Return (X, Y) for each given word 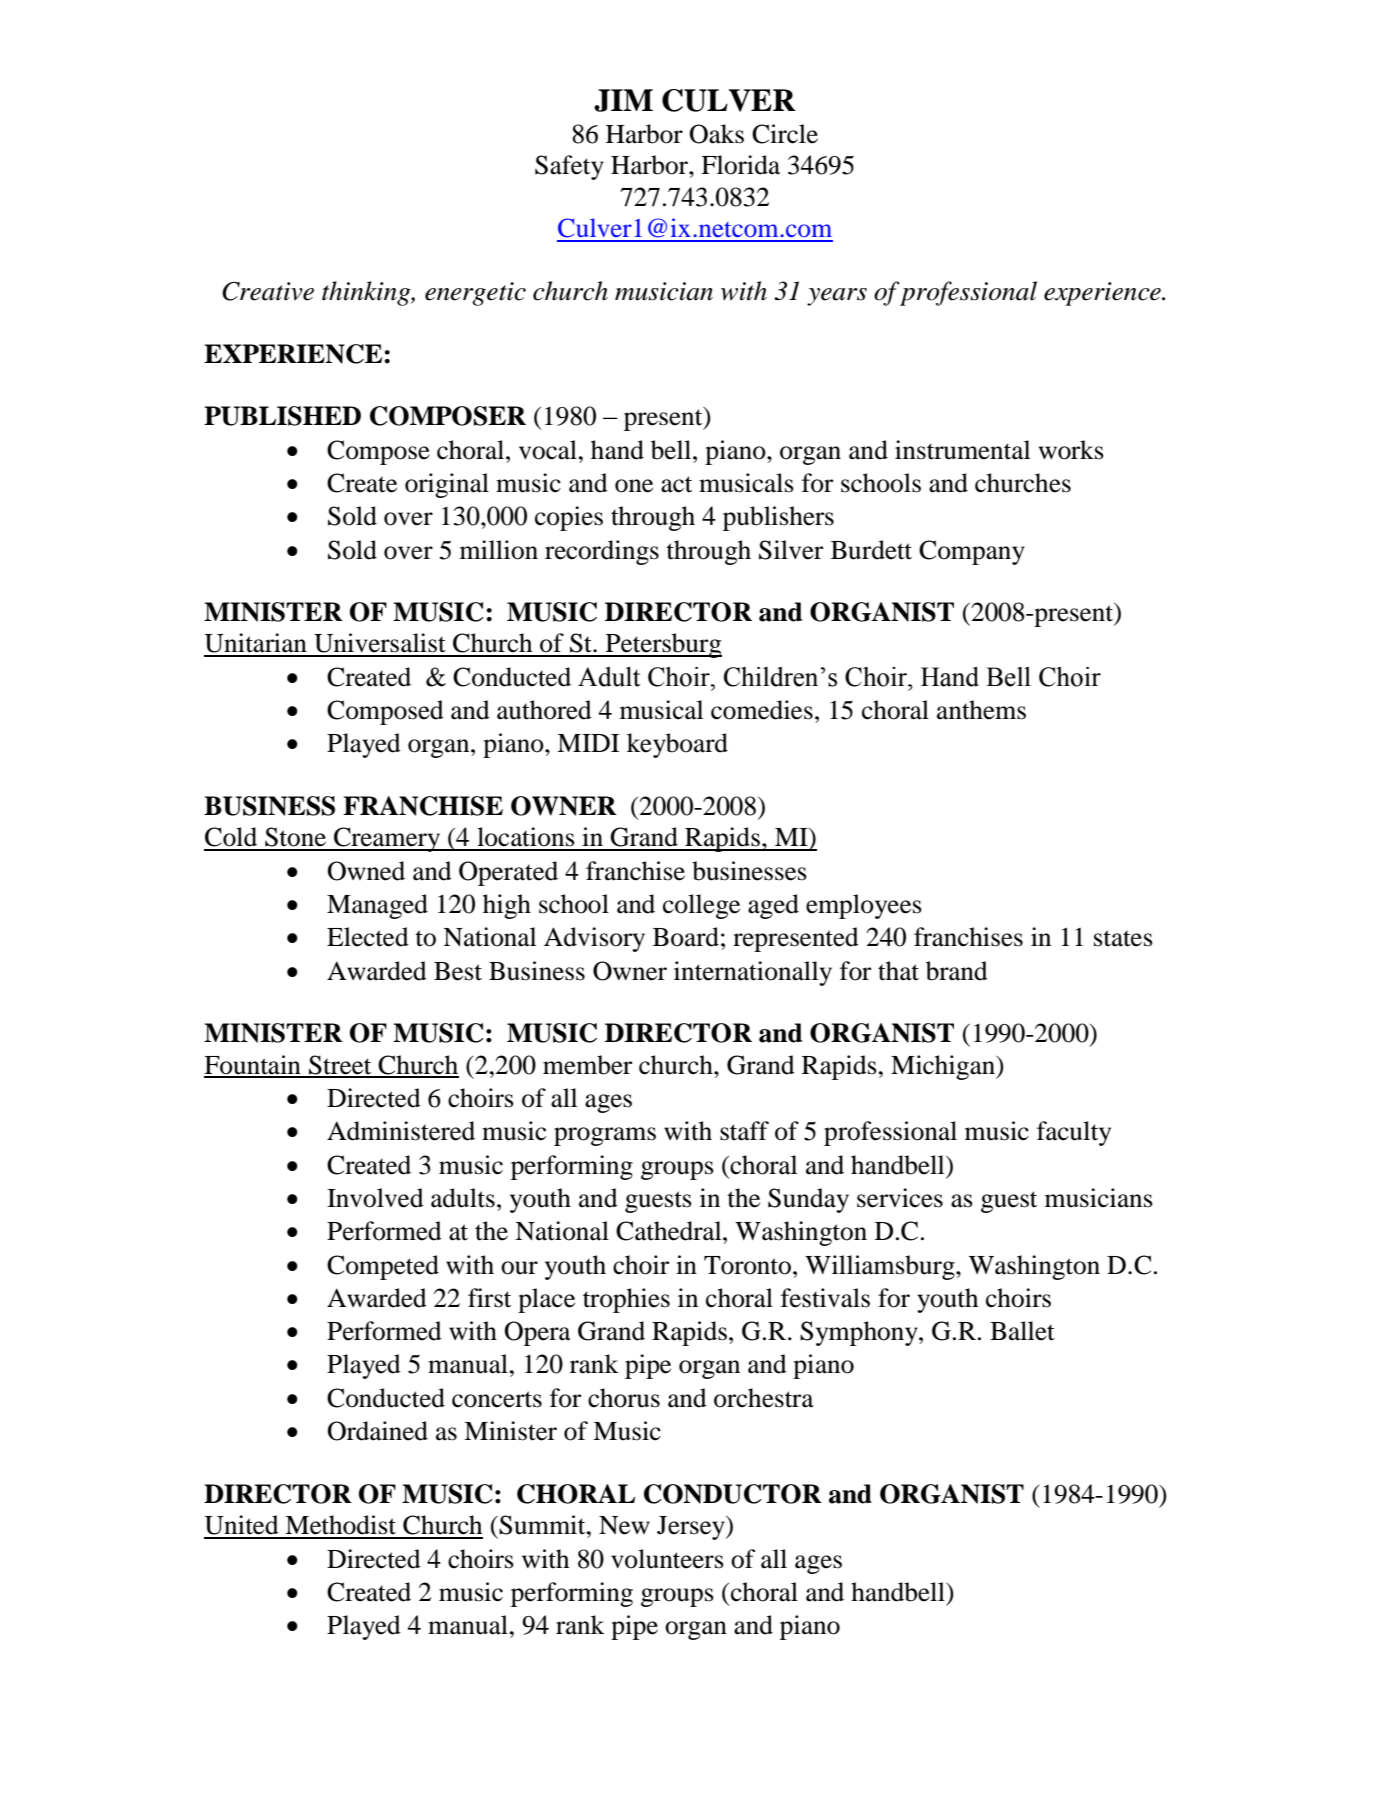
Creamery (387, 839)
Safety (569, 167)
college (701, 906)
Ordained (378, 1431)
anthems (981, 710)
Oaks (717, 134)
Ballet (1022, 1331)
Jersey (692, 1528)
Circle (785, 134)
